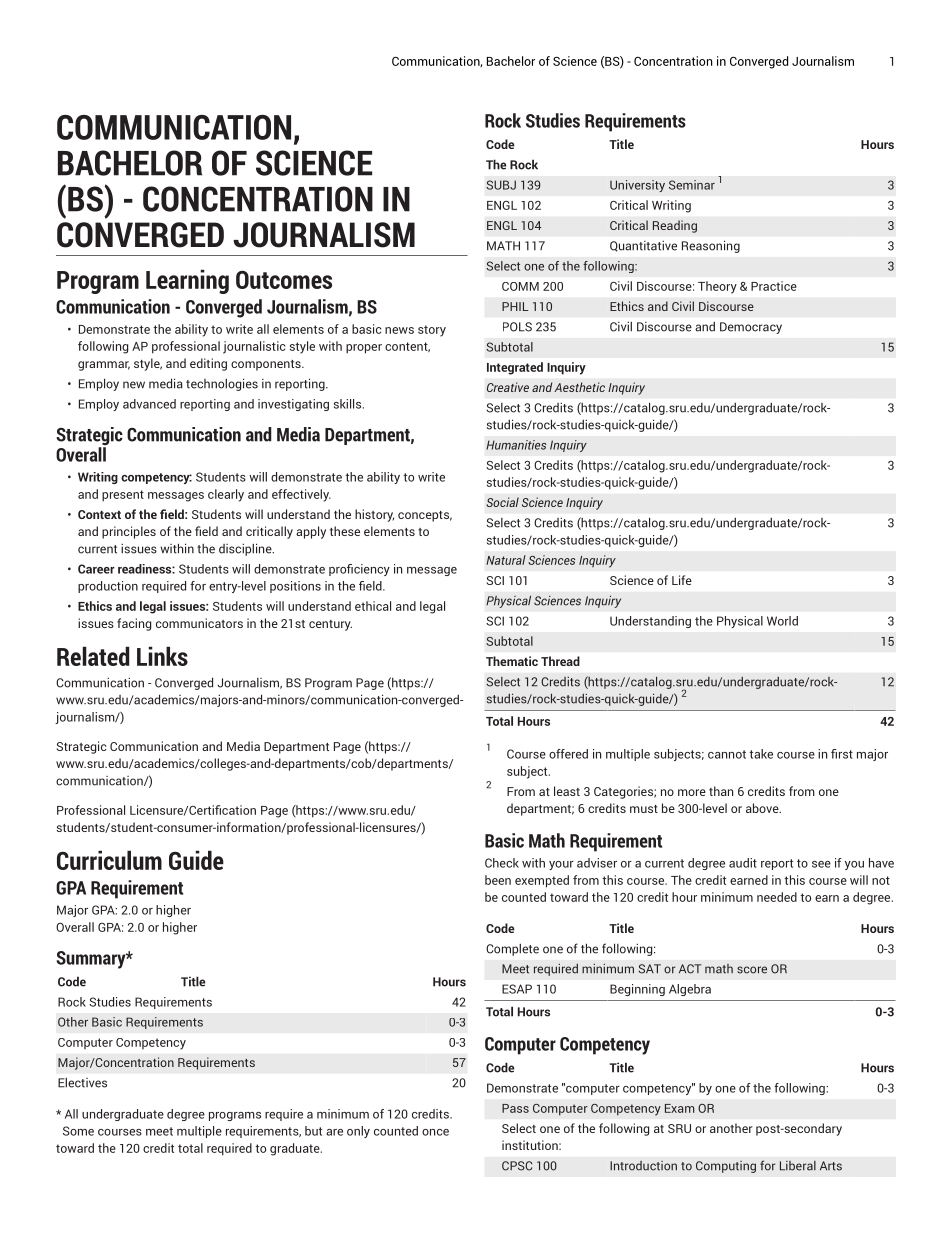 This screenshot has width=952, height=1233. I want to click on Some, so click(78, 1131).
